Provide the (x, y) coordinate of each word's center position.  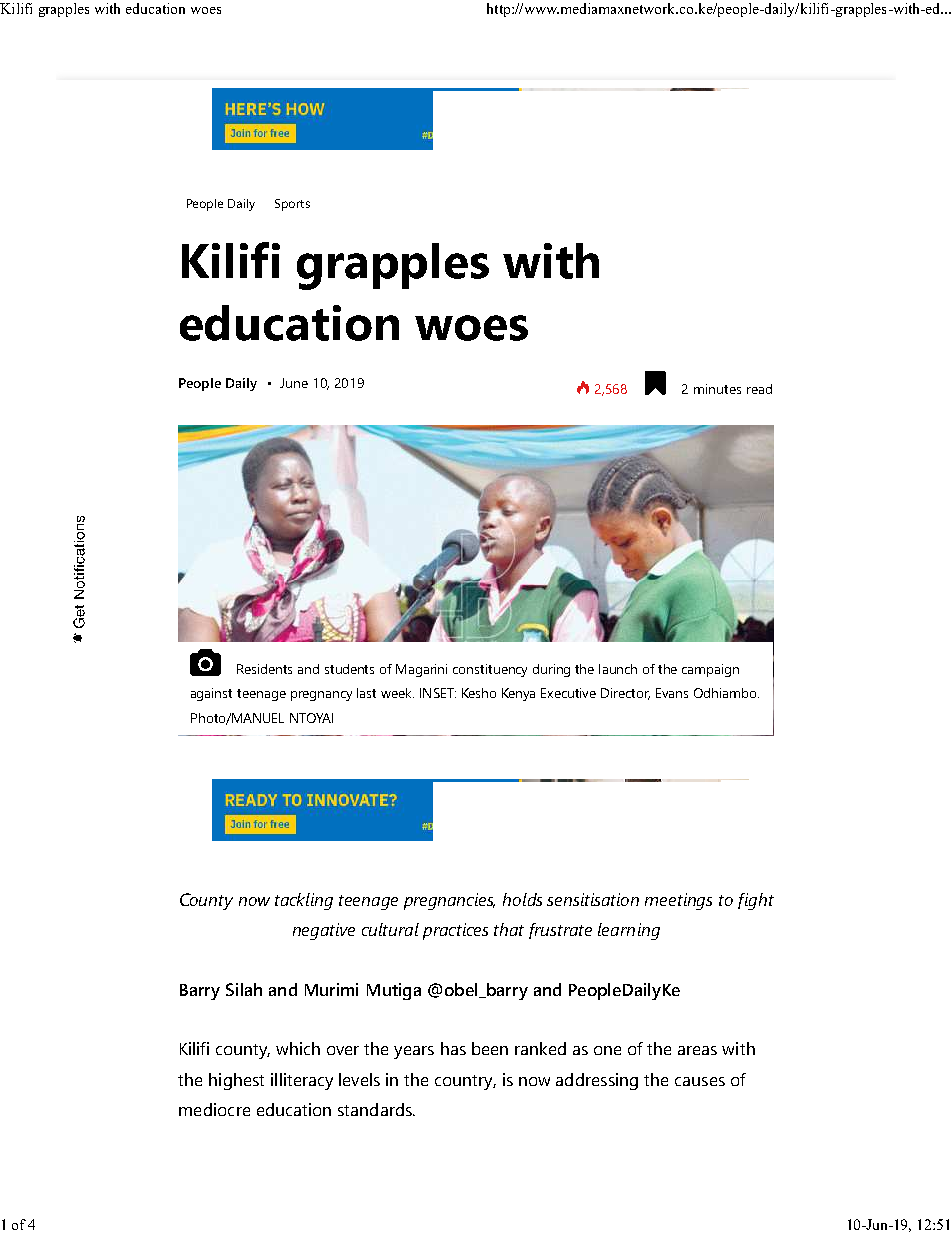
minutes (717, 389)
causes (700, 1081)
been (490, 1048)
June (294, 383)
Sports (292, 205)
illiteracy (302, 1081)
